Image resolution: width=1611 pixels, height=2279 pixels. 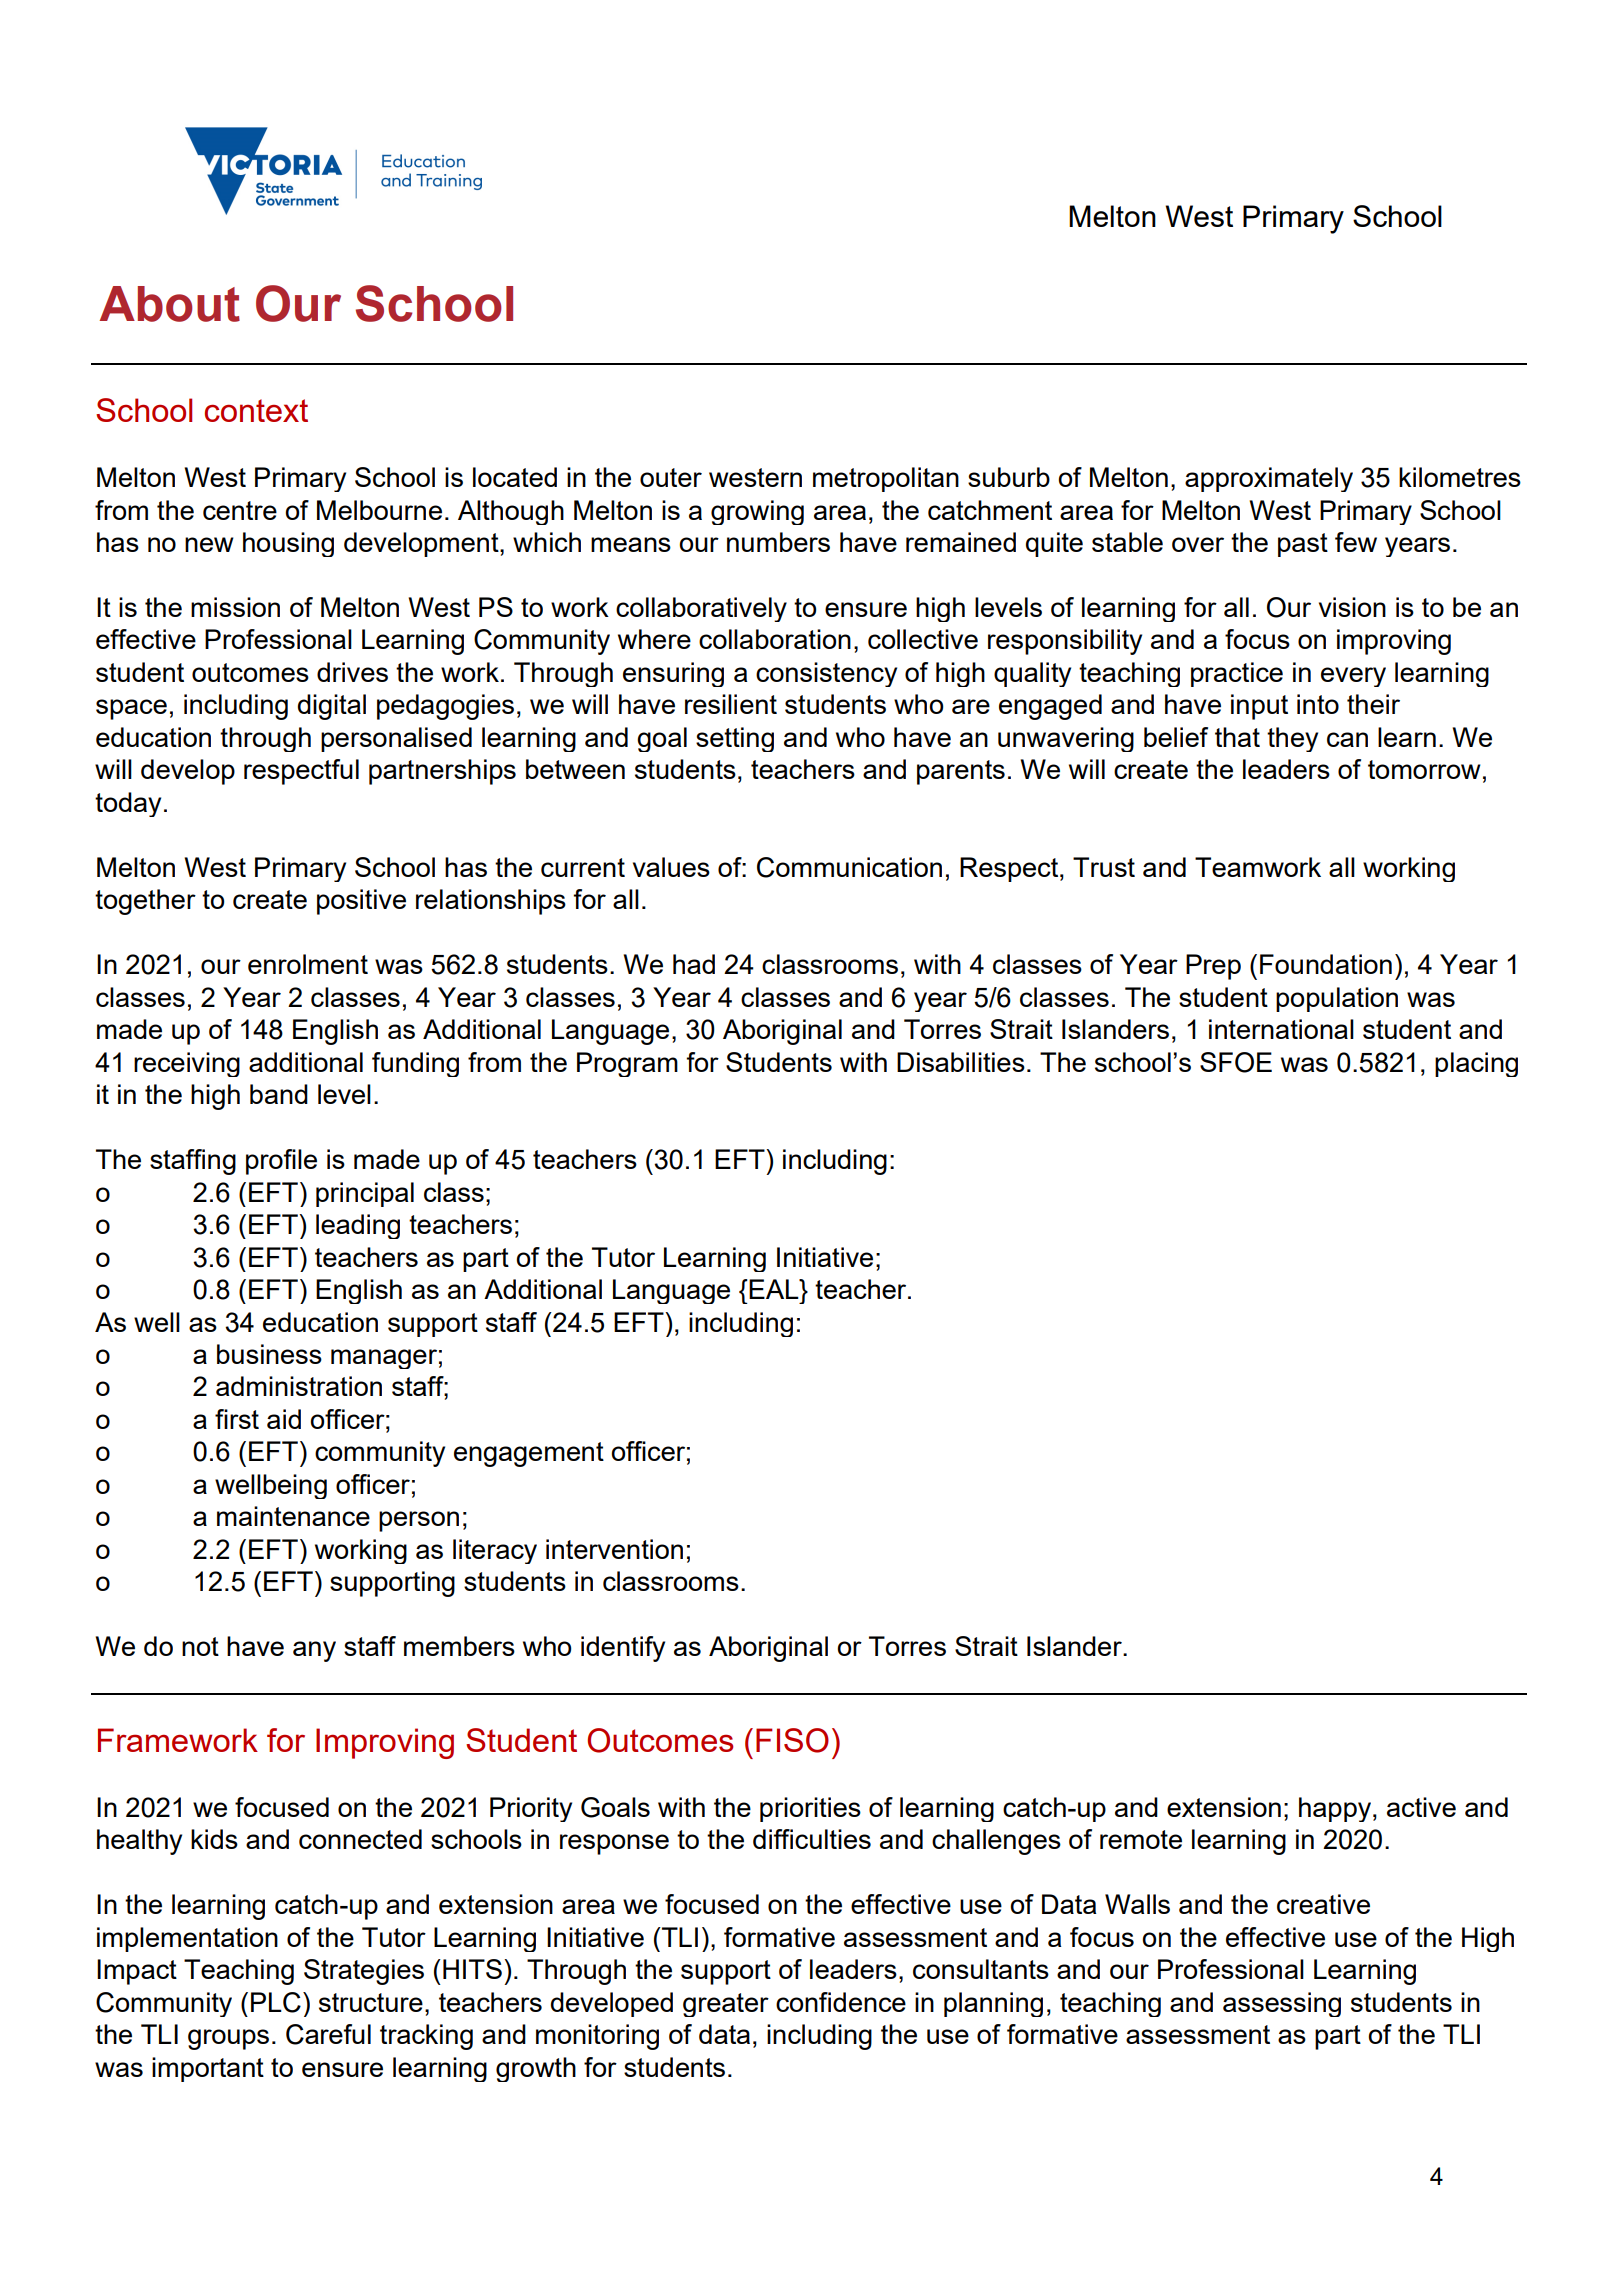 What do you see at coordinates (1269, 479) in the document?
I see `approximately` at bounding box center [1269, 479].
